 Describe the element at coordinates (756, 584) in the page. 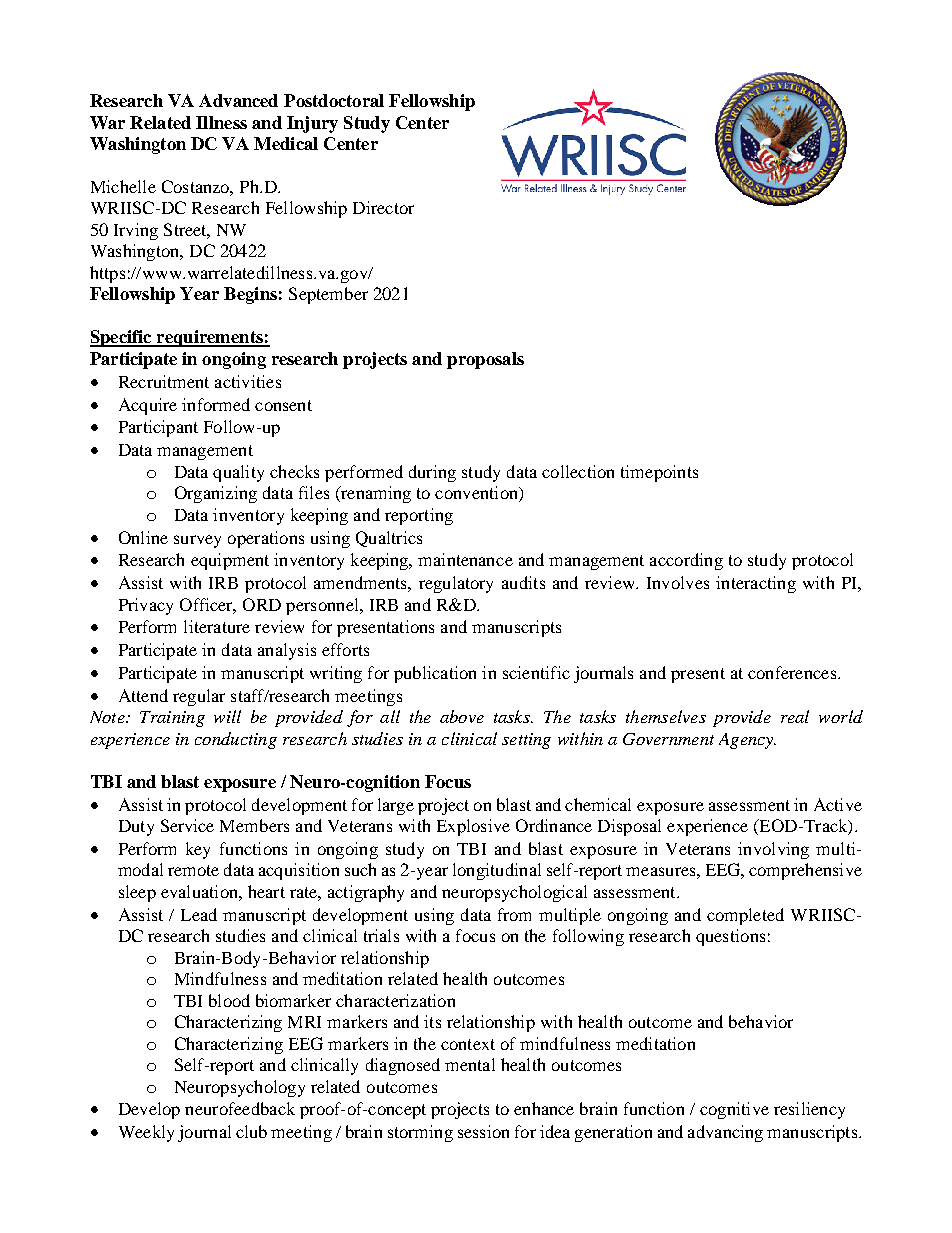

I see `interacting` at that location.
